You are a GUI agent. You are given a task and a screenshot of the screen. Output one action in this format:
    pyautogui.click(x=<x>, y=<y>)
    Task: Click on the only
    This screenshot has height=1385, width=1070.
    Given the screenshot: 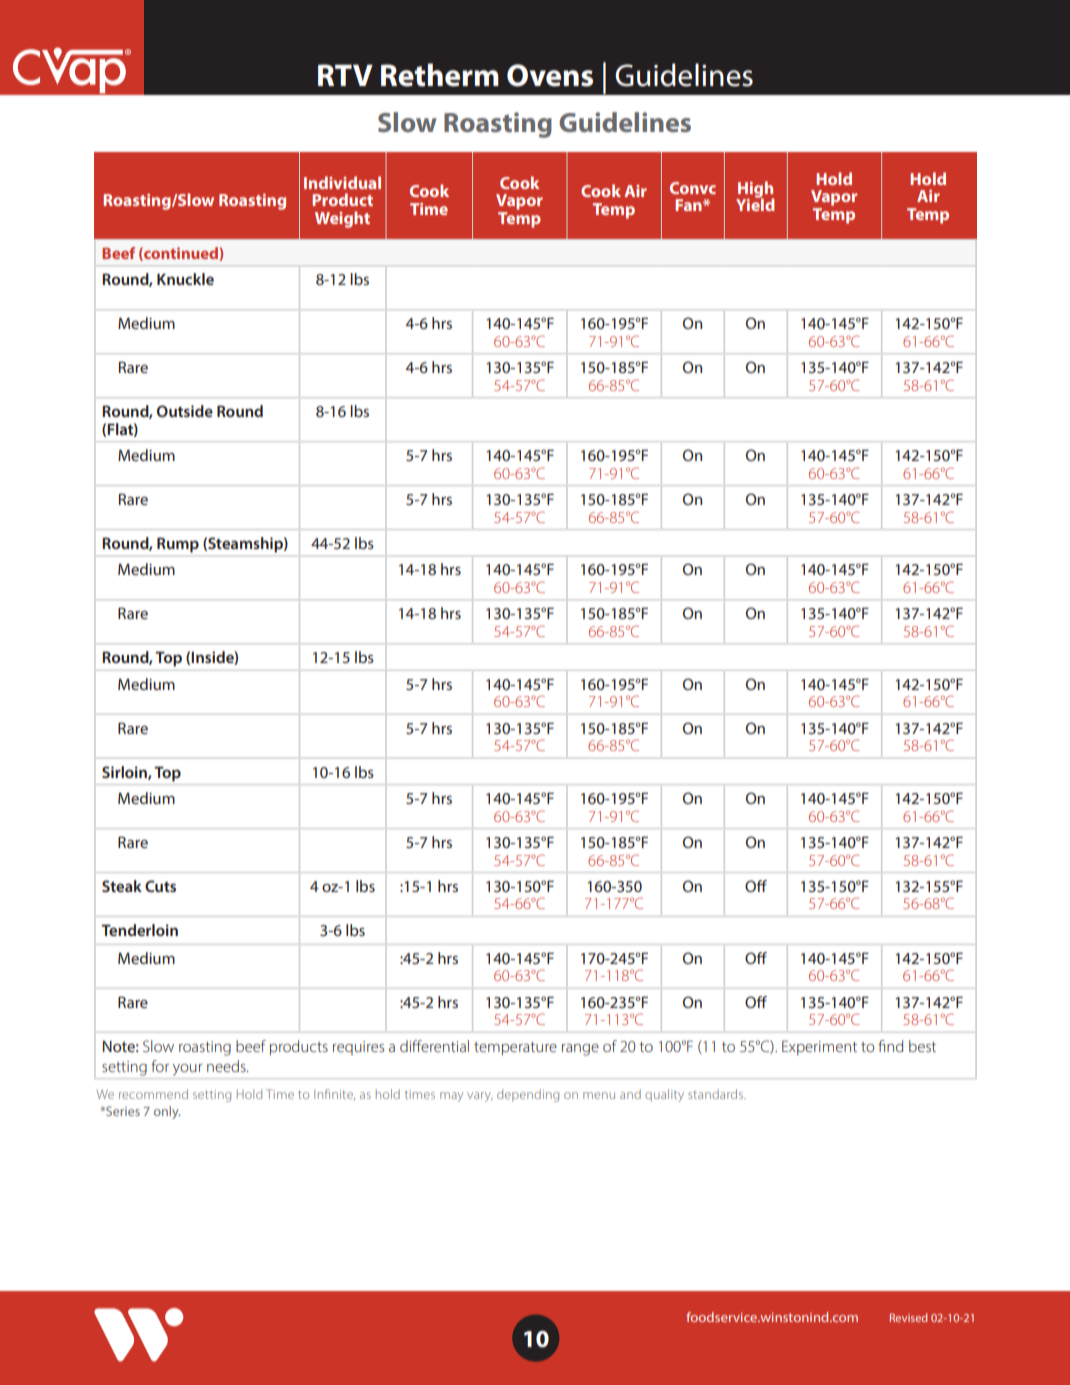 What is the action you would take?
    pyautogui.click(x=167, y=1112)
